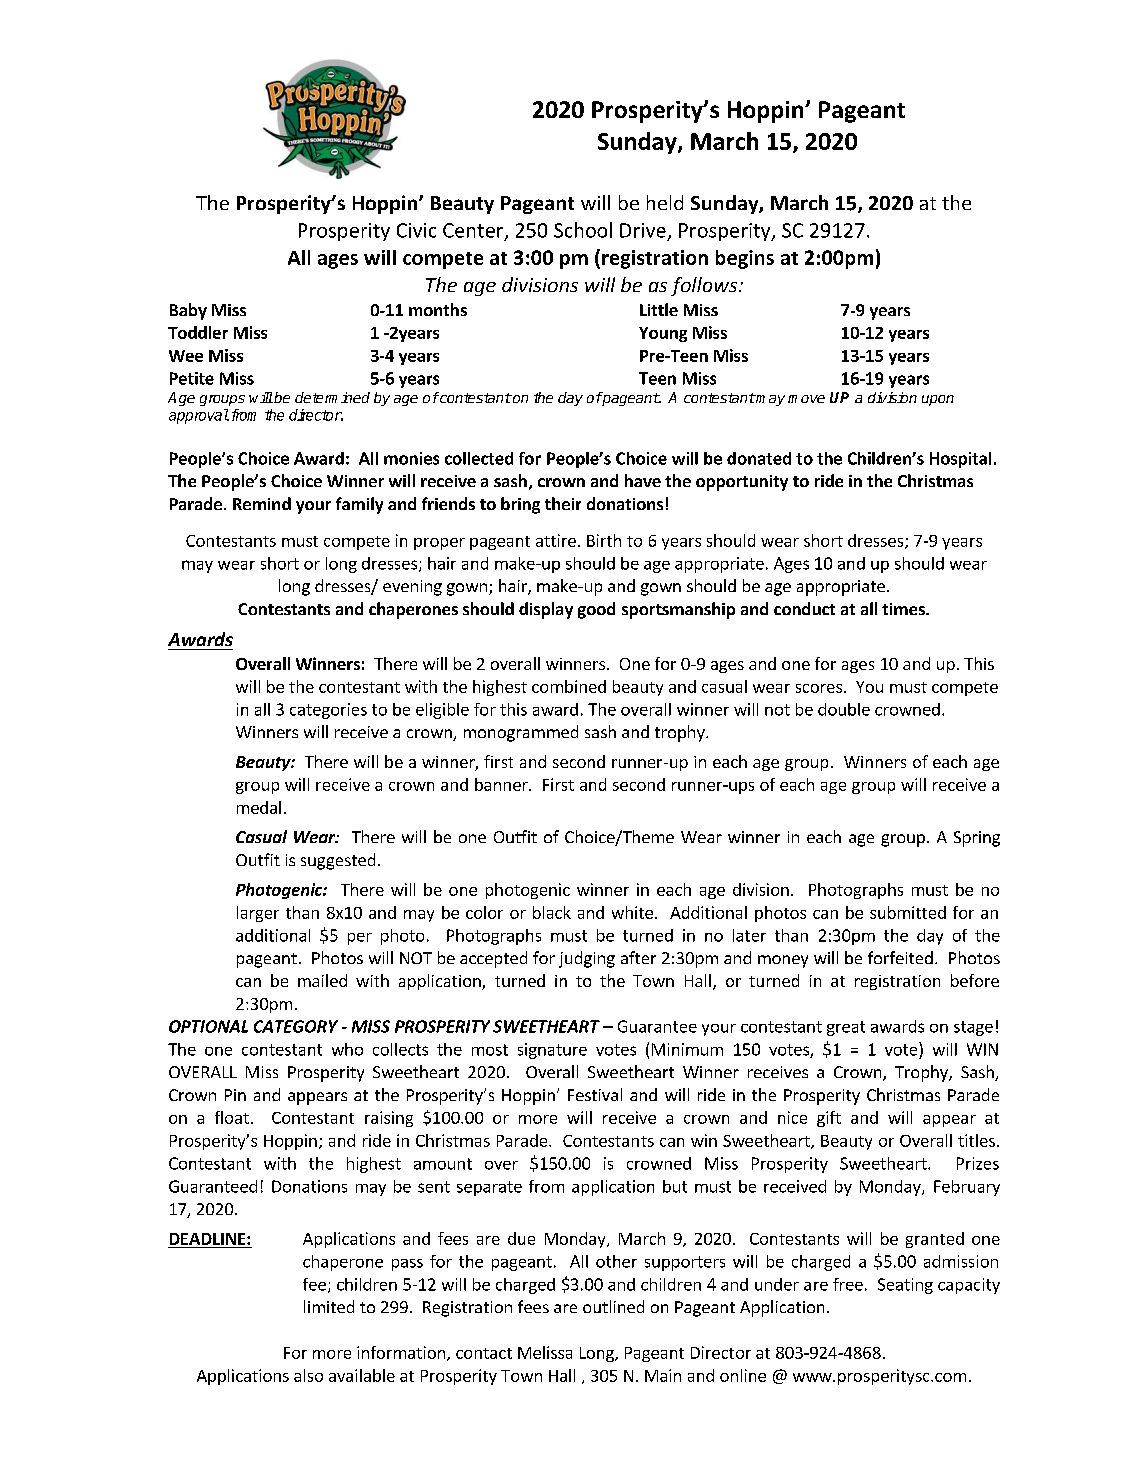  What do you see at coordinates (745, 259) in the image?
I see `begins` at bounding box center [745, 259].
